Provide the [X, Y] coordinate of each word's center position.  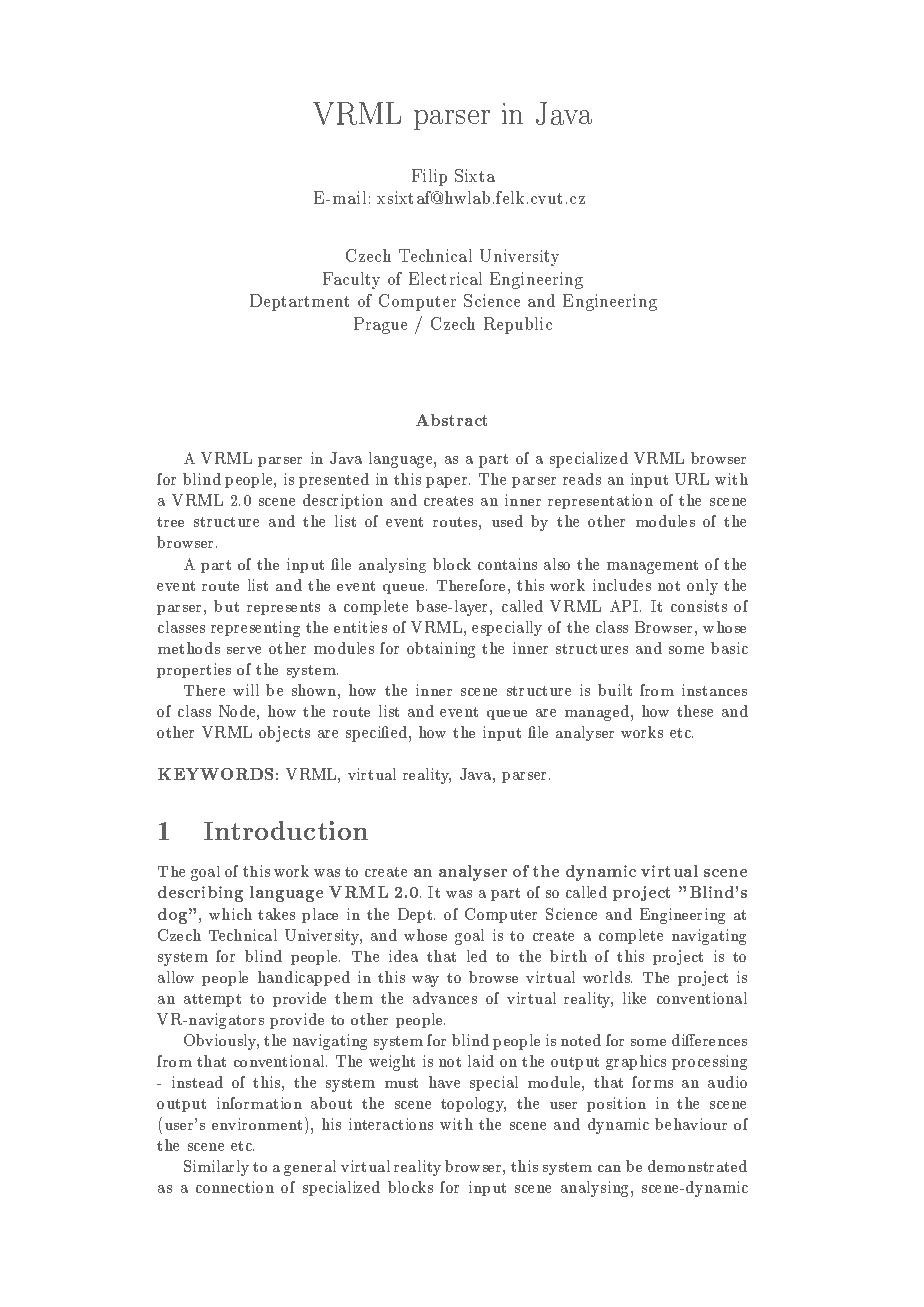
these [695, 711]
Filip [429, 177]
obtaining [441, 650]
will [246, 690]
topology [473, 1104]
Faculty [351, 280]
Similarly [216, 1168]
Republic [518, 325]
